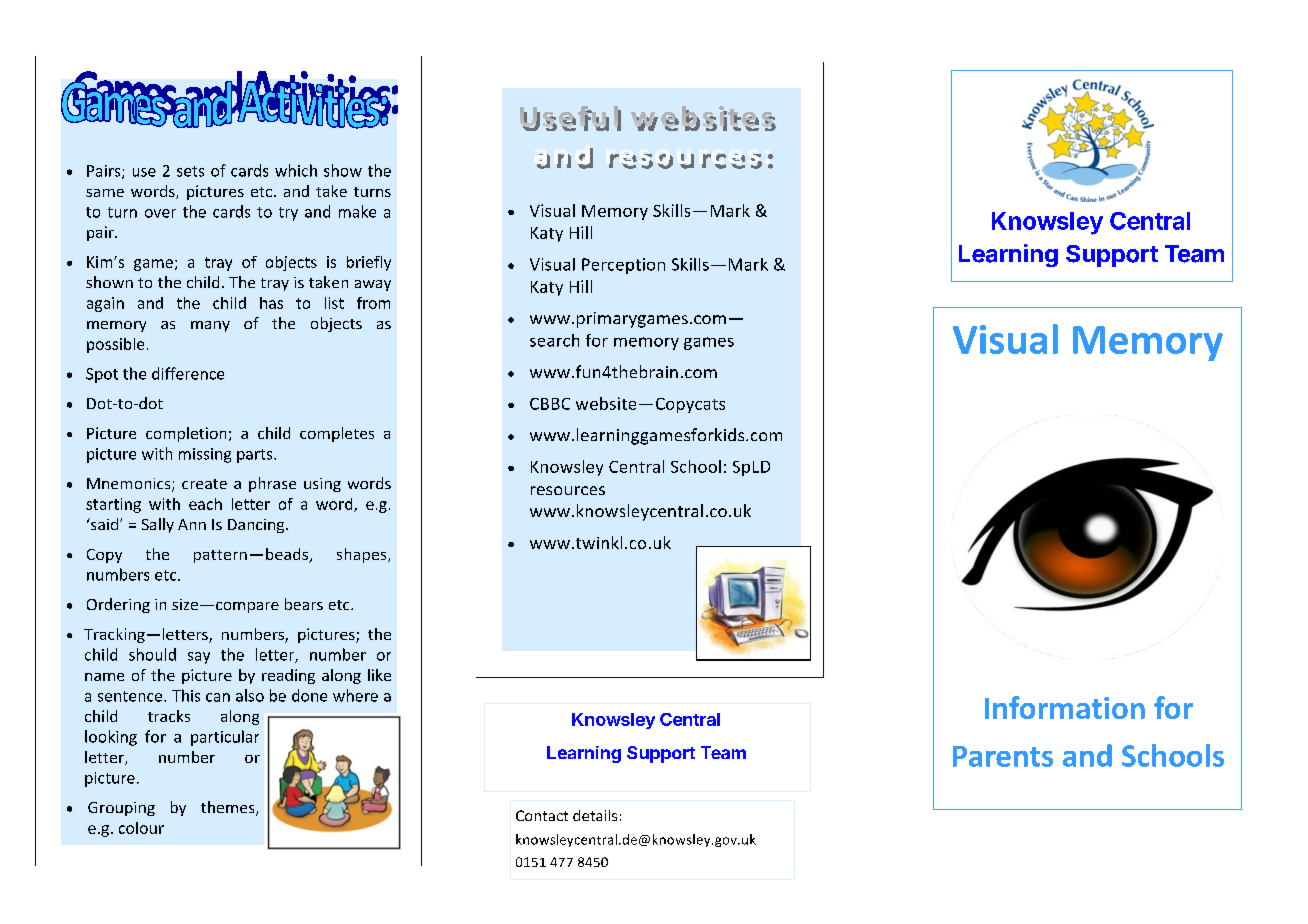 This document has height=924, width=1308. Describe the element at coordinates (229, 808) in the document. I see `themes` at that location.
